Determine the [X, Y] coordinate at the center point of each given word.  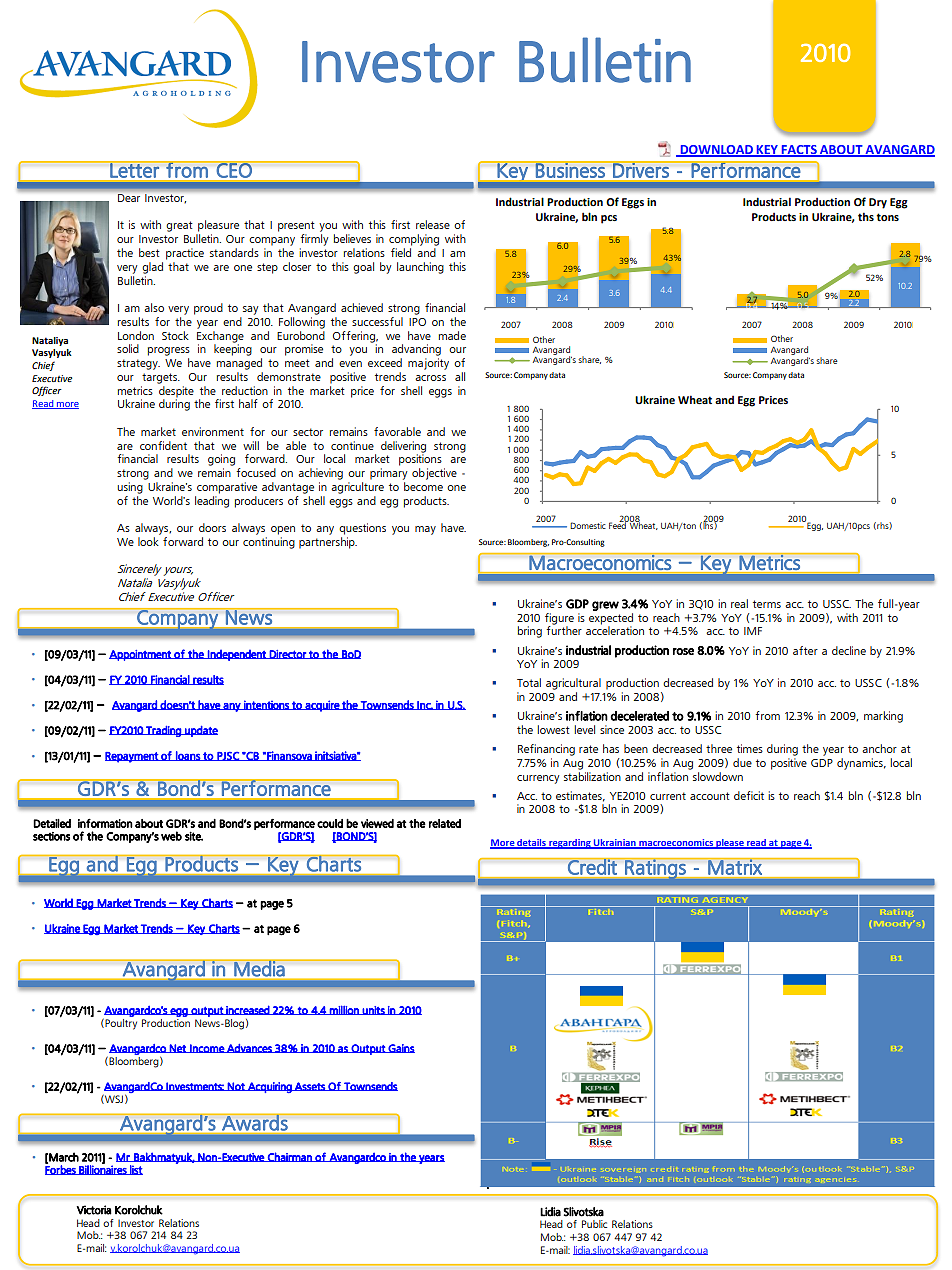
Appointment [141, 655]
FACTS [799, 150]
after [805, 650]
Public [594, 1224]
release [433, 224]
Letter [134, 169]
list [135, 1170]
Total [529, 682]
